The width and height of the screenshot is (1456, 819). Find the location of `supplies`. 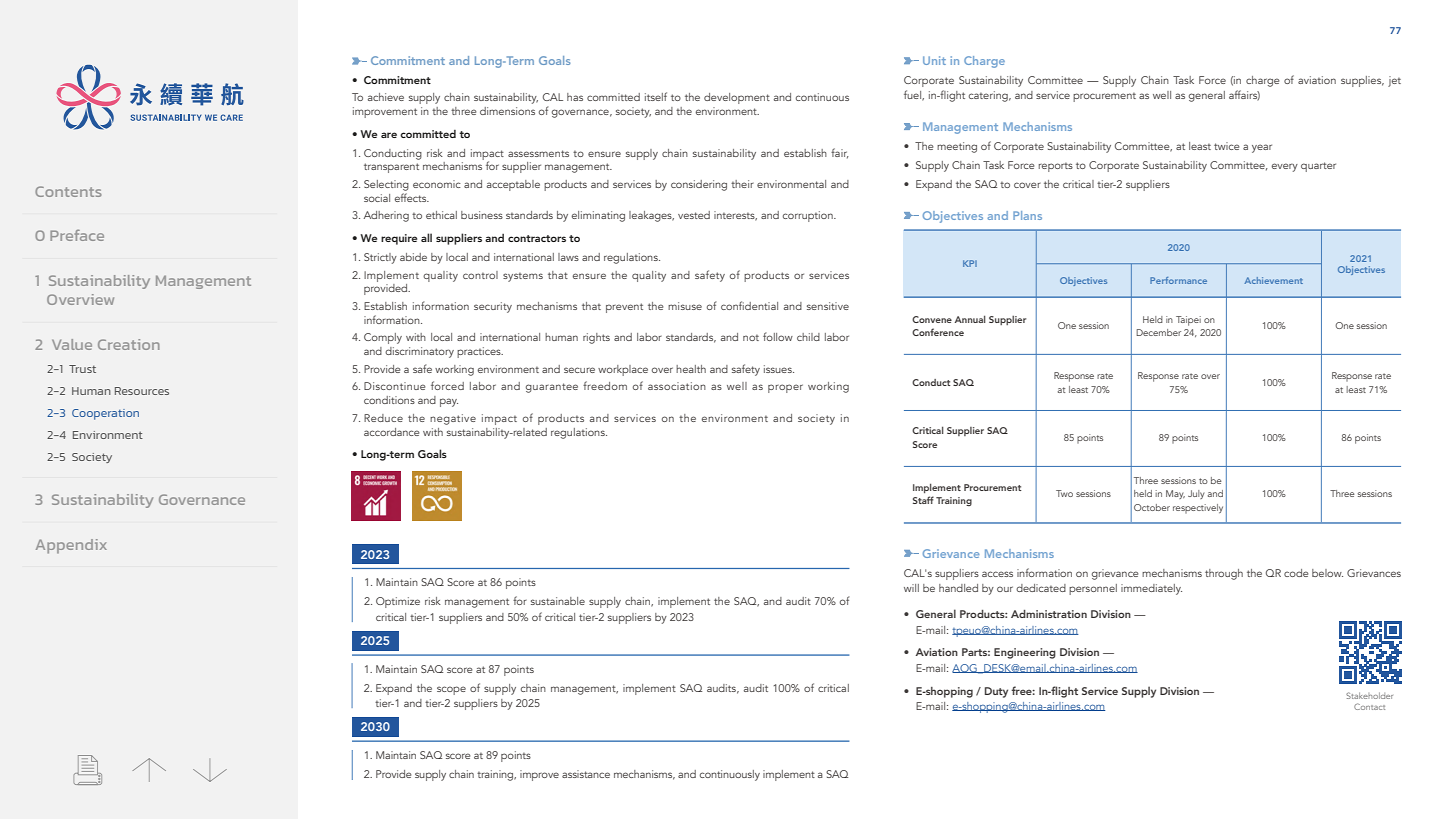

supplies is located at coordinates (1362, 81).
